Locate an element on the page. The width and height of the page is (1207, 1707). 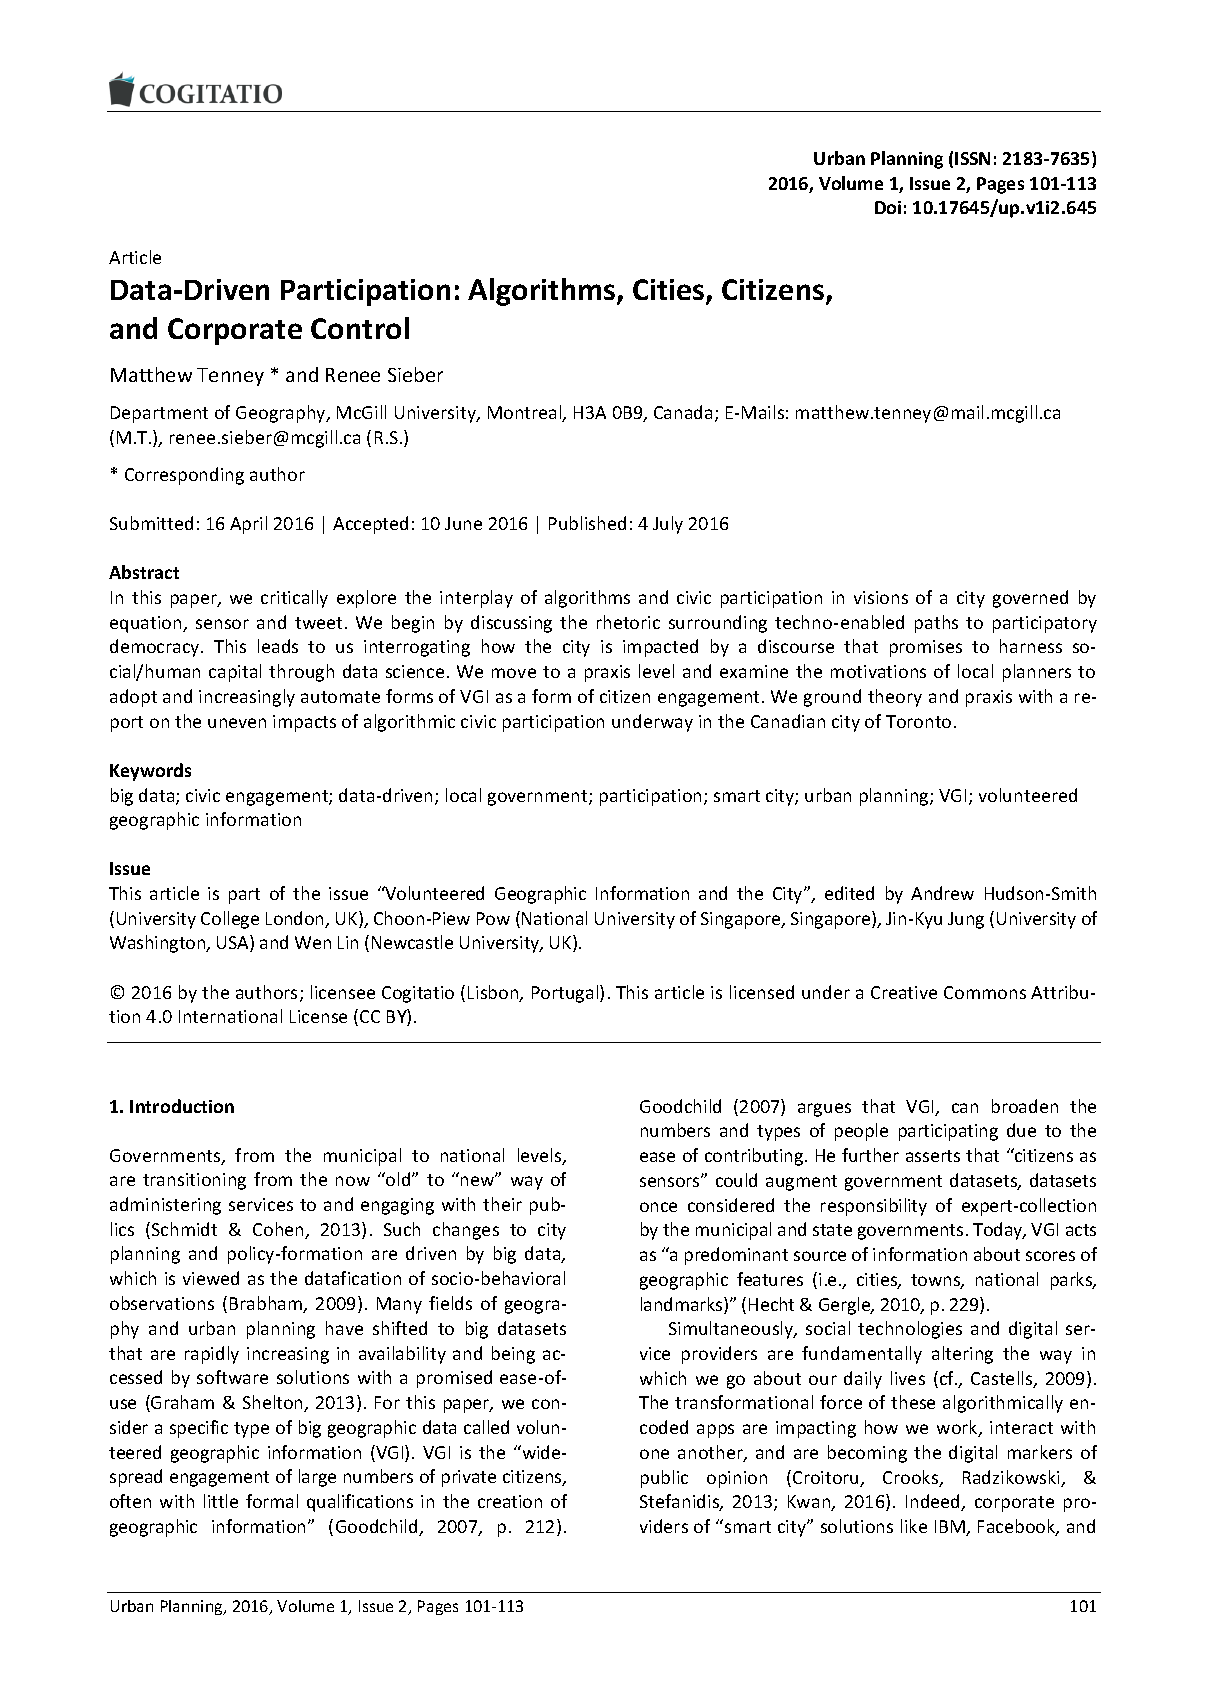
public is located at coordinates (664, 1479).
